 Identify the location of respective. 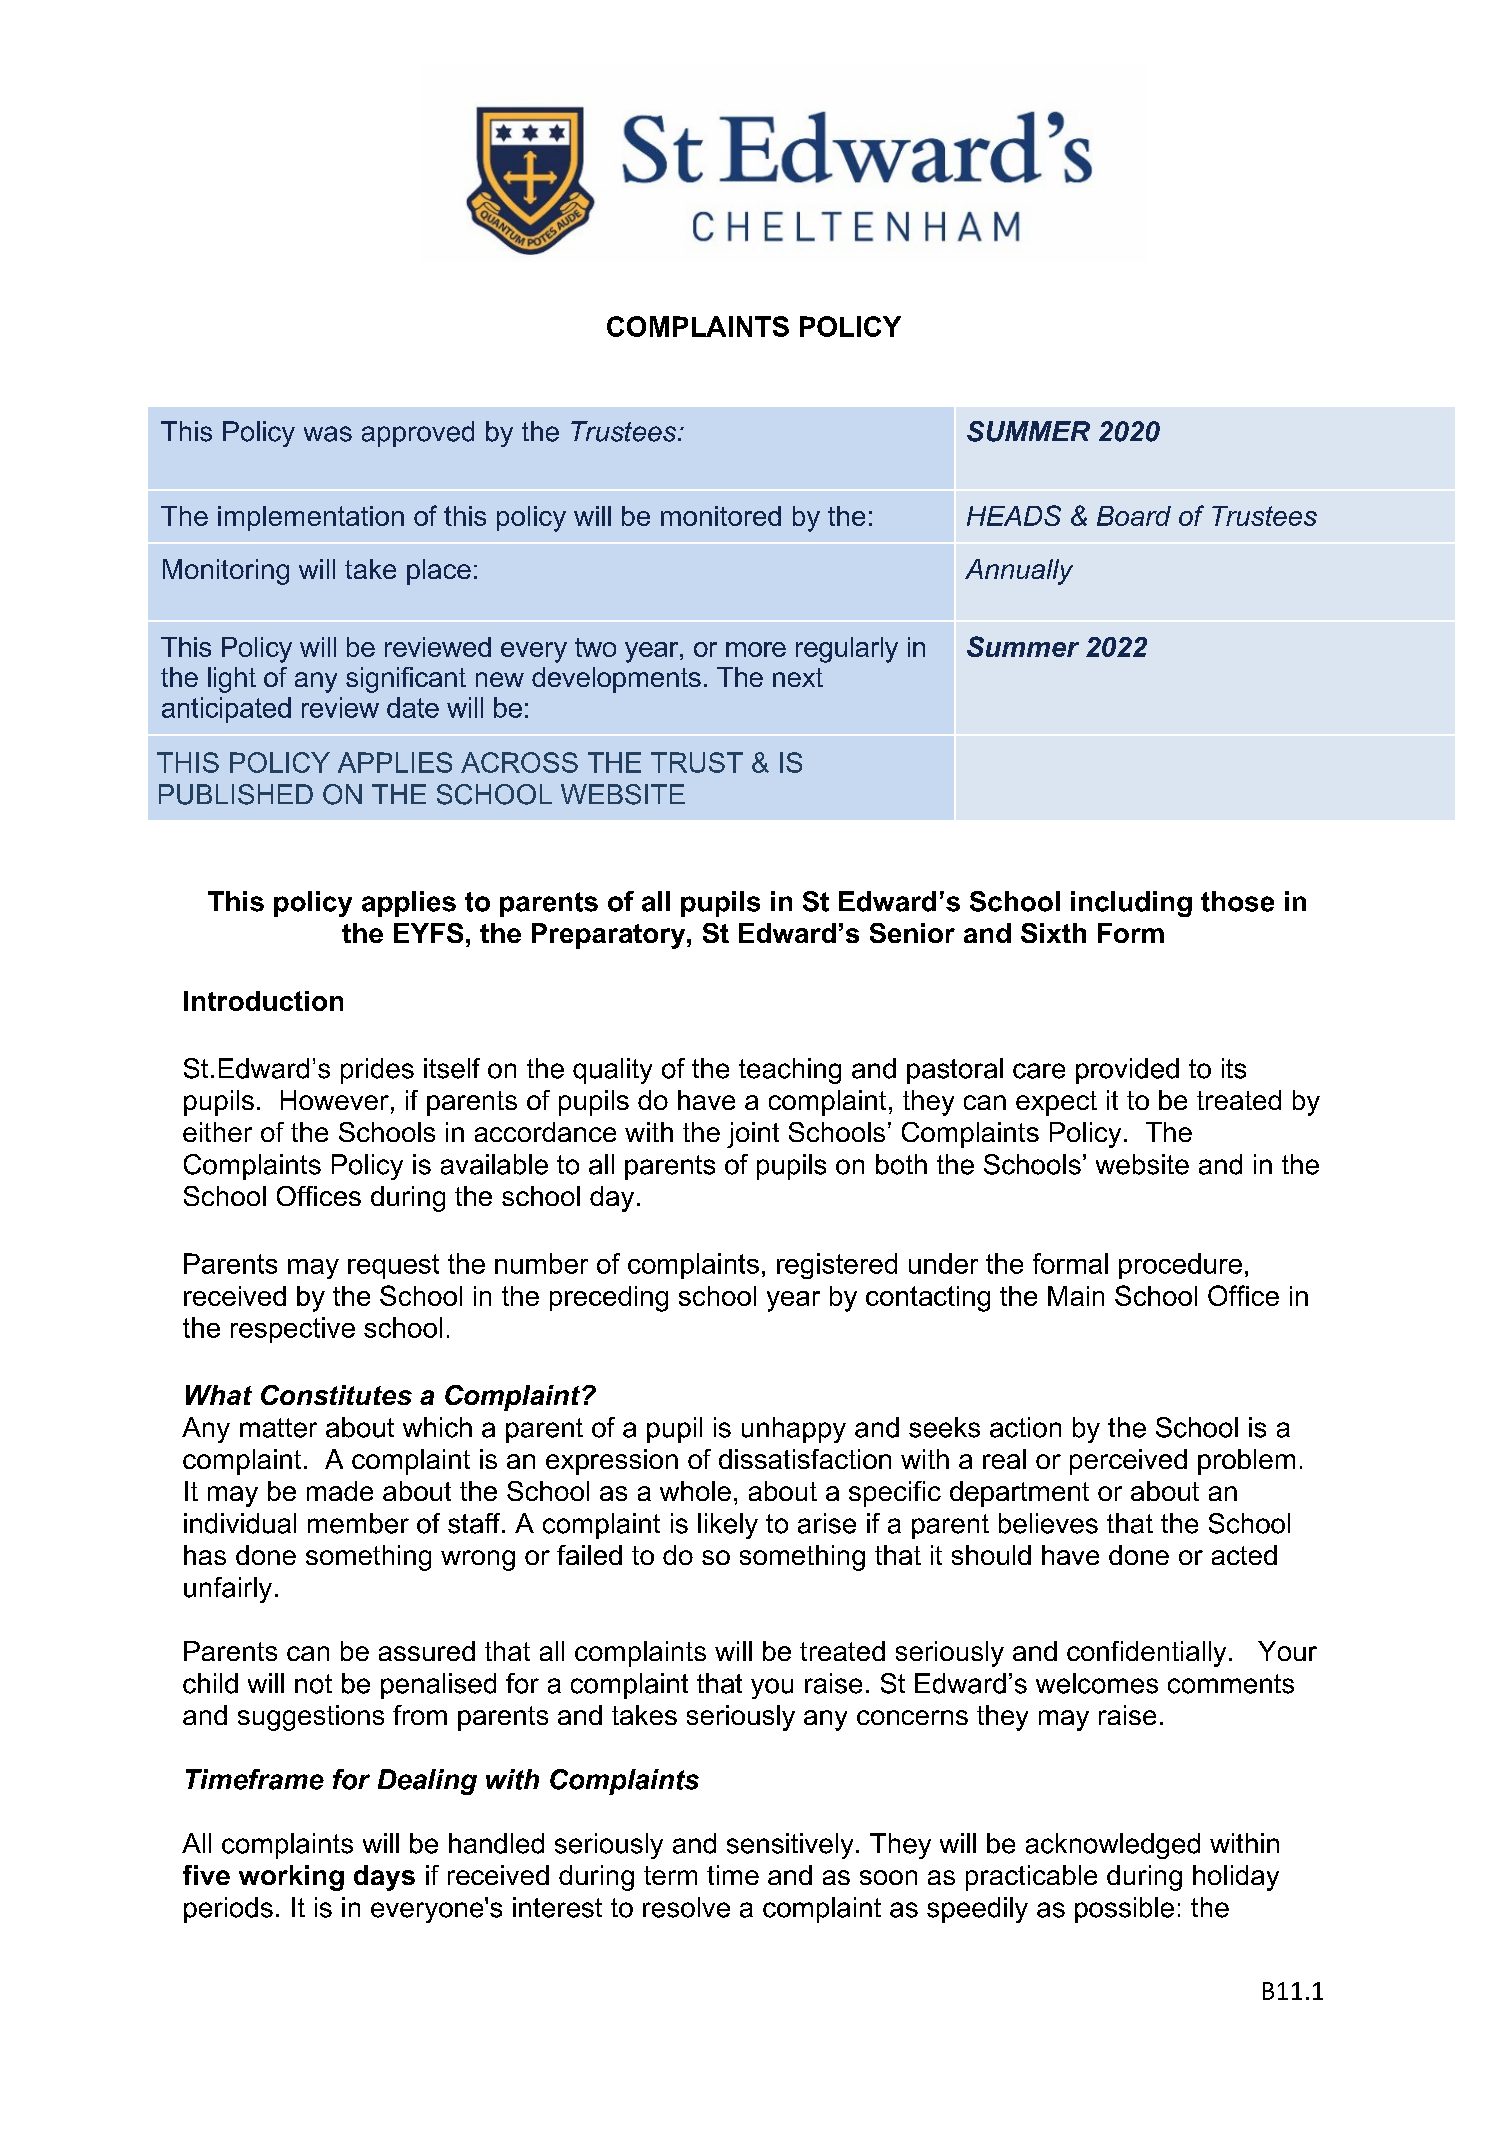
(293, 1330).
